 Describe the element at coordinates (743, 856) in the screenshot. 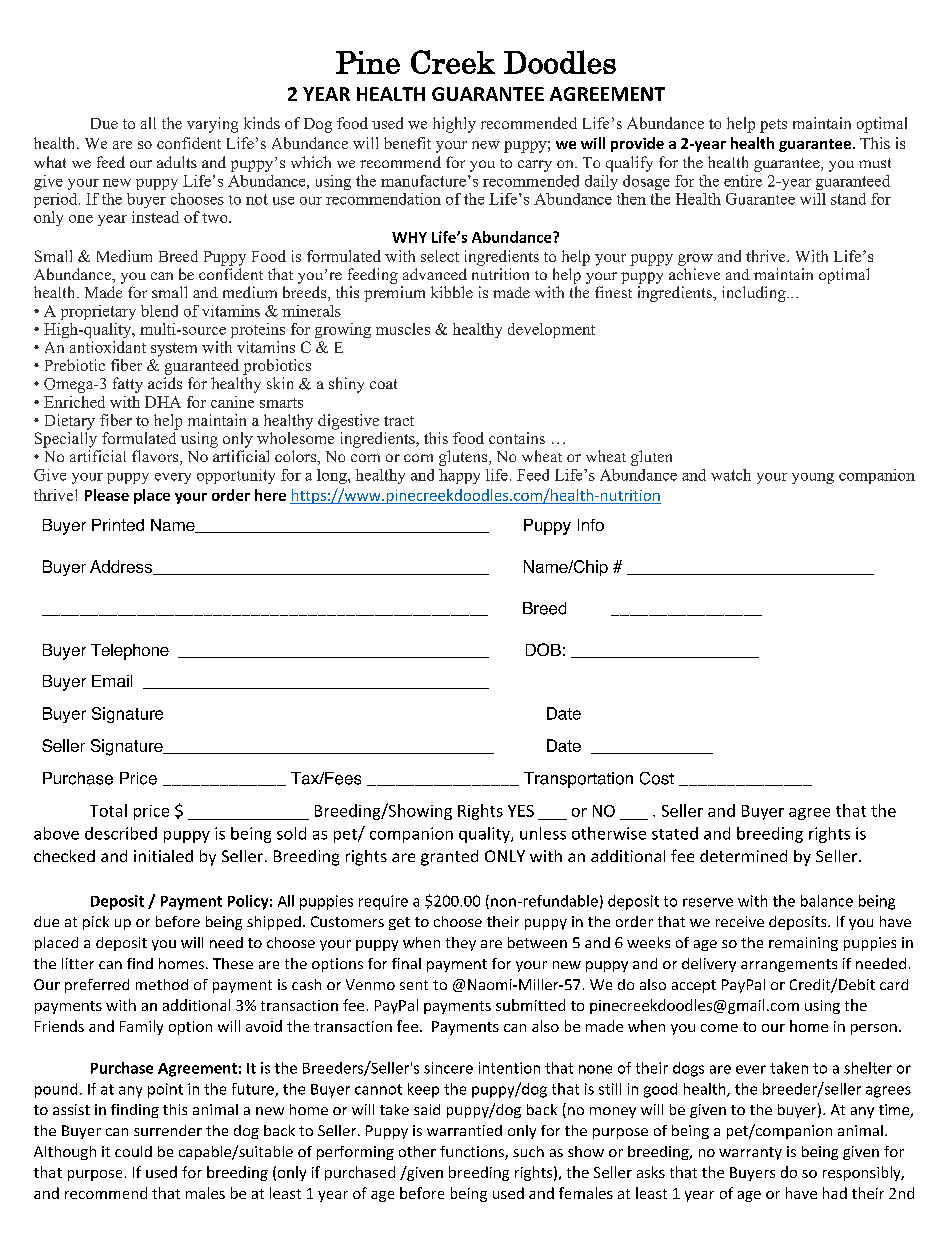

I see `determined` at that location.
